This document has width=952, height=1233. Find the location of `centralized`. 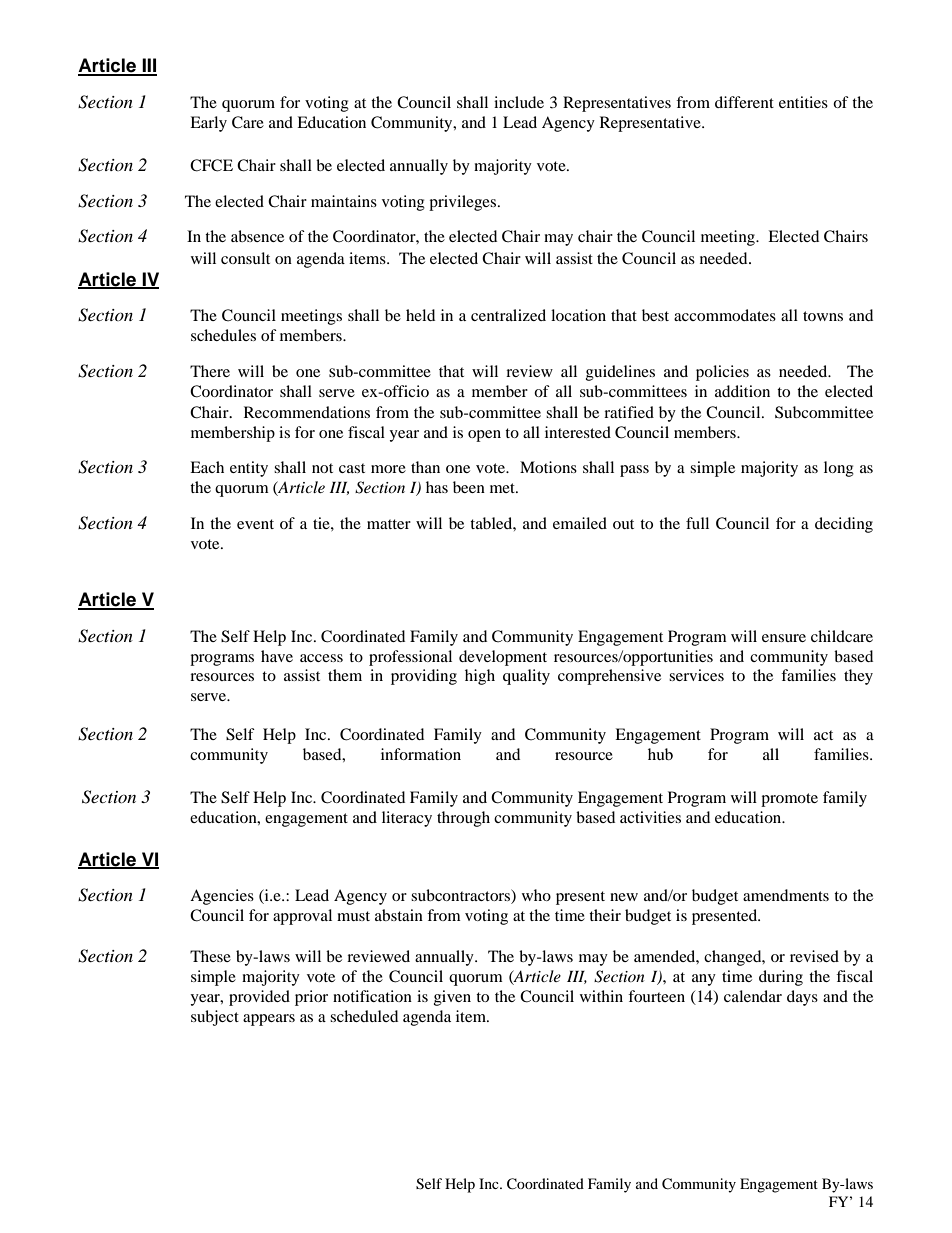

centralized is located at coordinates (508, 315).
